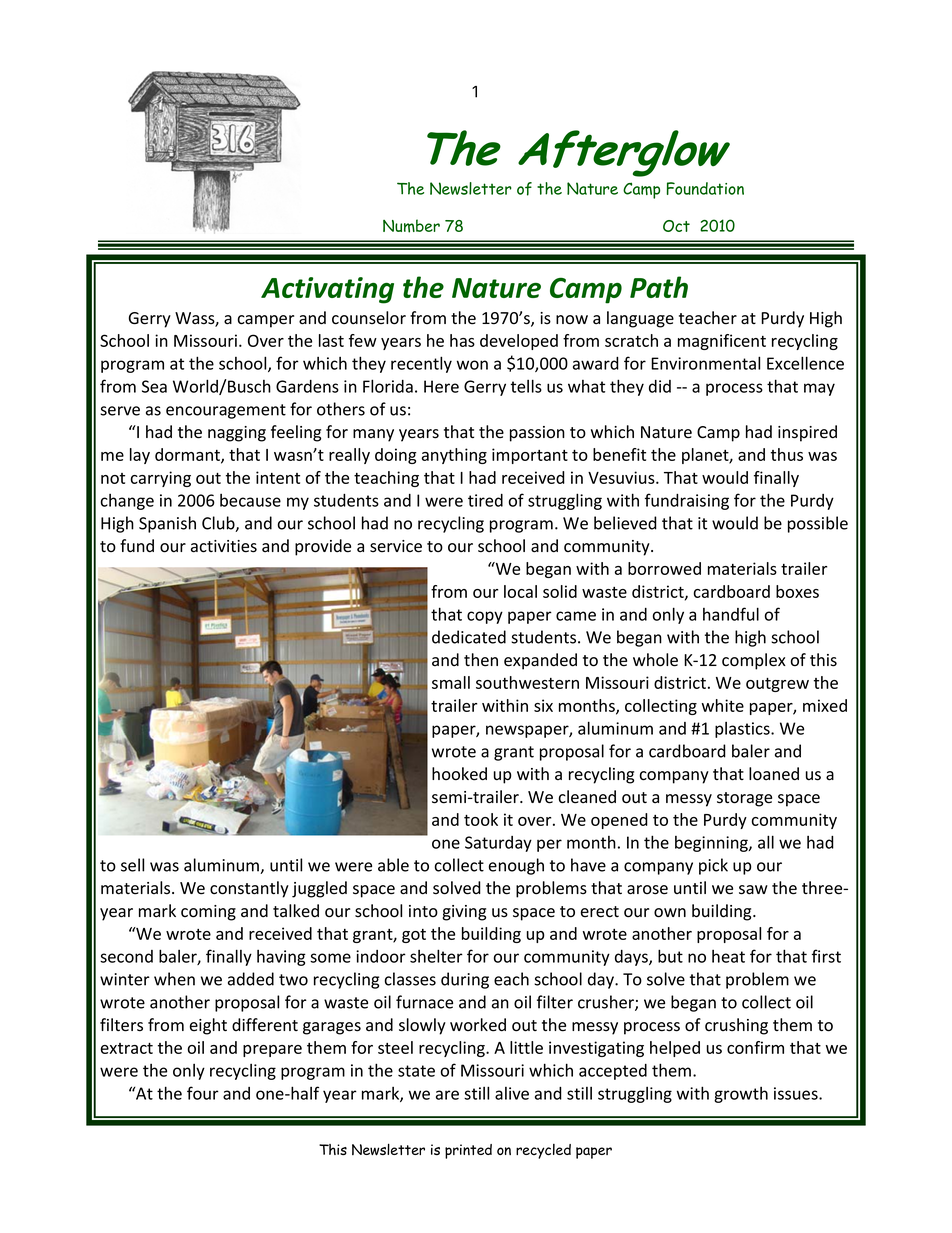 Image resolution: width=952 pixels, height=1233 pixels. Describe the element at coordinates (327, 290) in the document. I see `Activating` at that location.
